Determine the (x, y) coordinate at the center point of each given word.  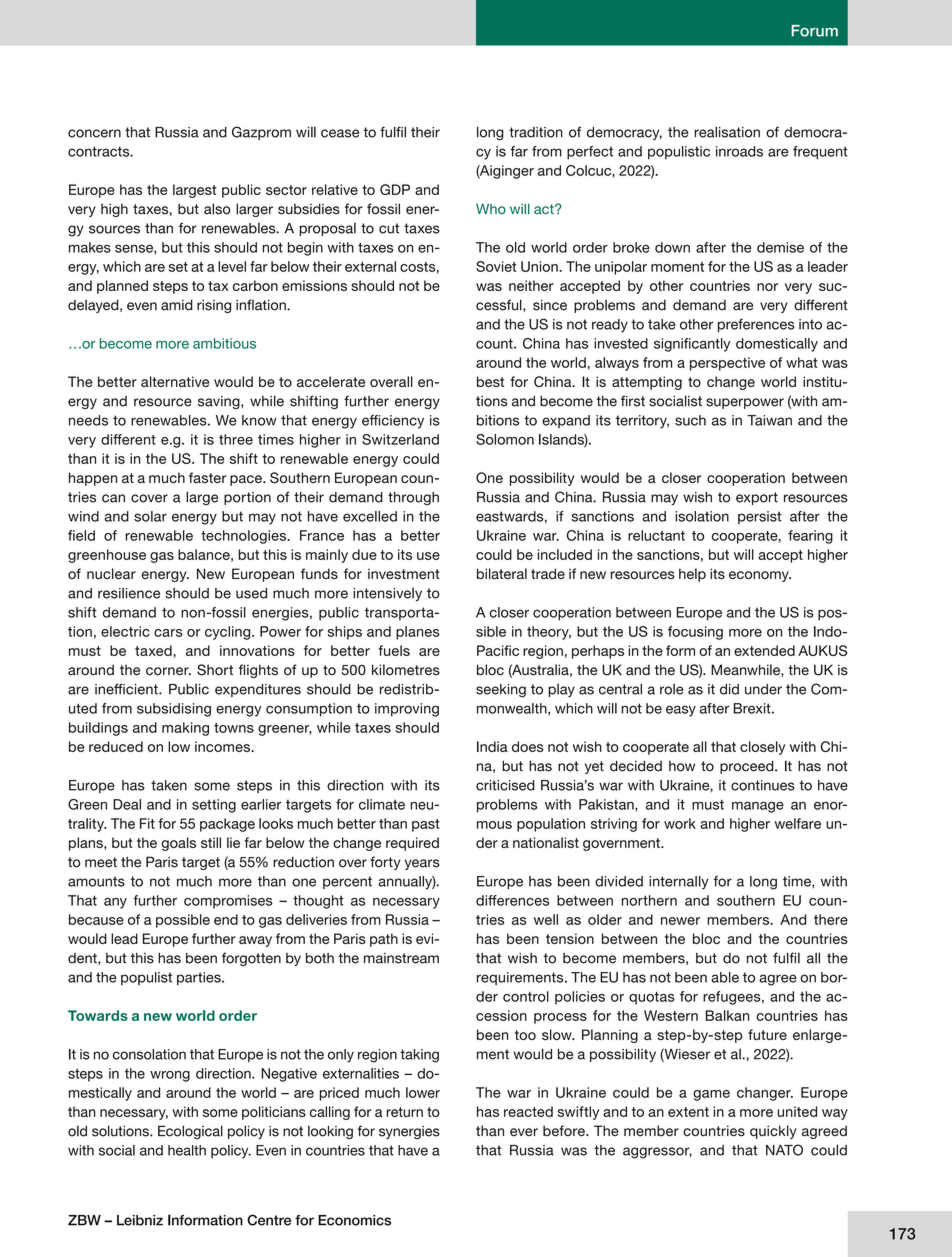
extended (764, 650)
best (490, 381)
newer (680, 921)
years (422, 864)
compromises (228, 902)
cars (168, 633)
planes (418, 633)
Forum (814, 31)
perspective (727, 364)
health (187, 1150)
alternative (175, 381)
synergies (409, 1133)
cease (340, 133)
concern (94, 133)
